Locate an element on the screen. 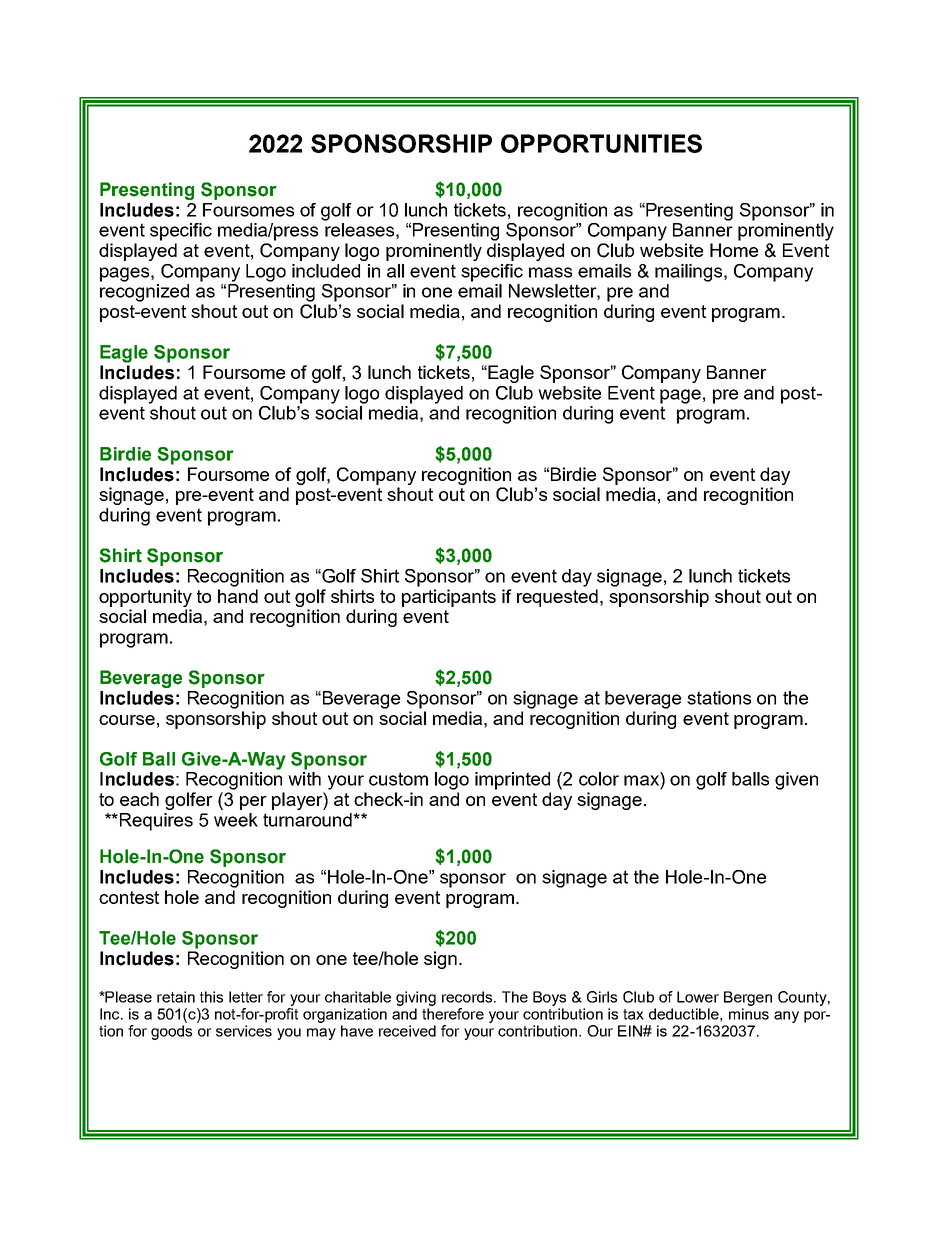  requested is located at coordinates (557, 598).
